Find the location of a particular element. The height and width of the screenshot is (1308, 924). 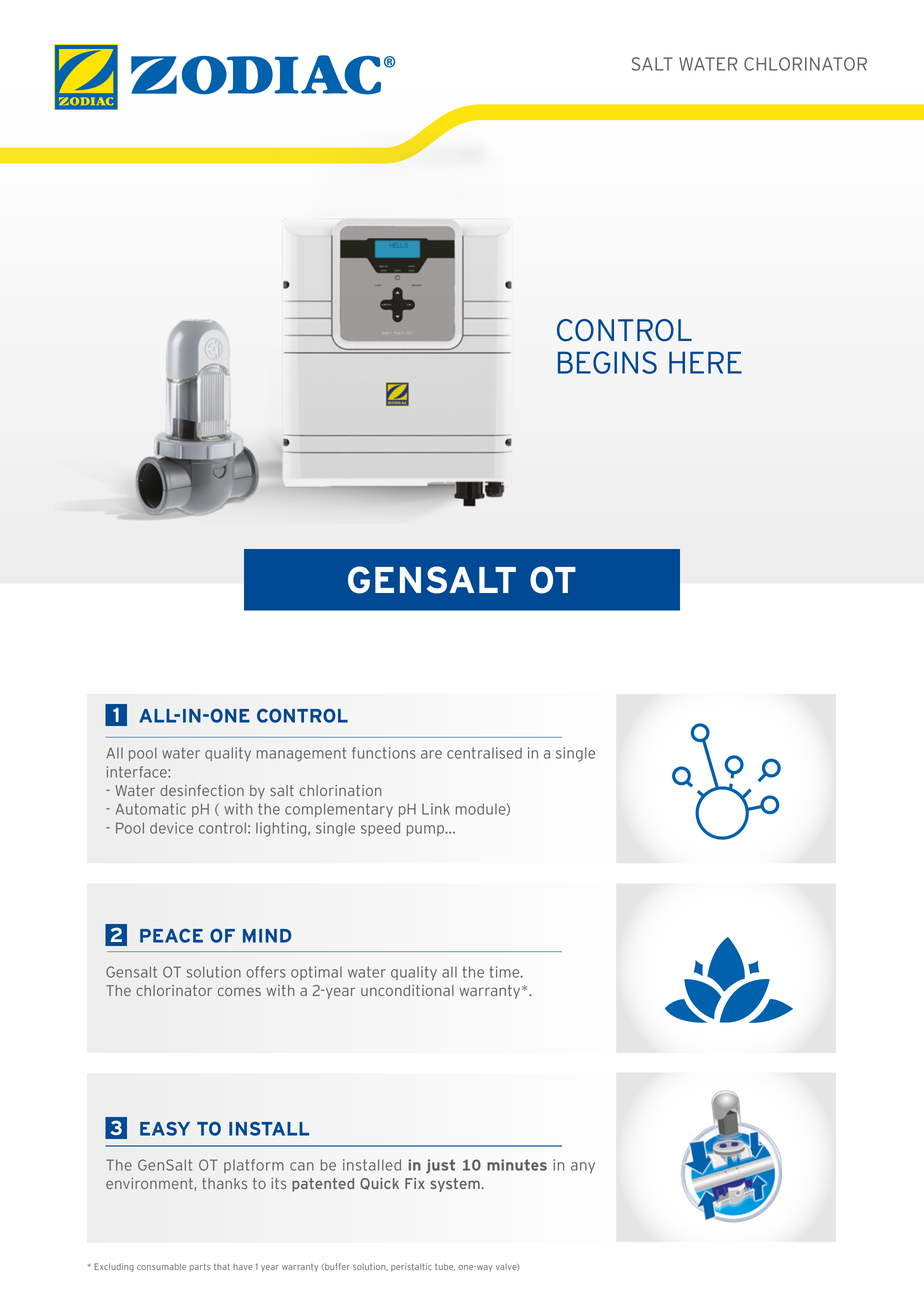

peristaltic is located at coordinates (411, 1267).
